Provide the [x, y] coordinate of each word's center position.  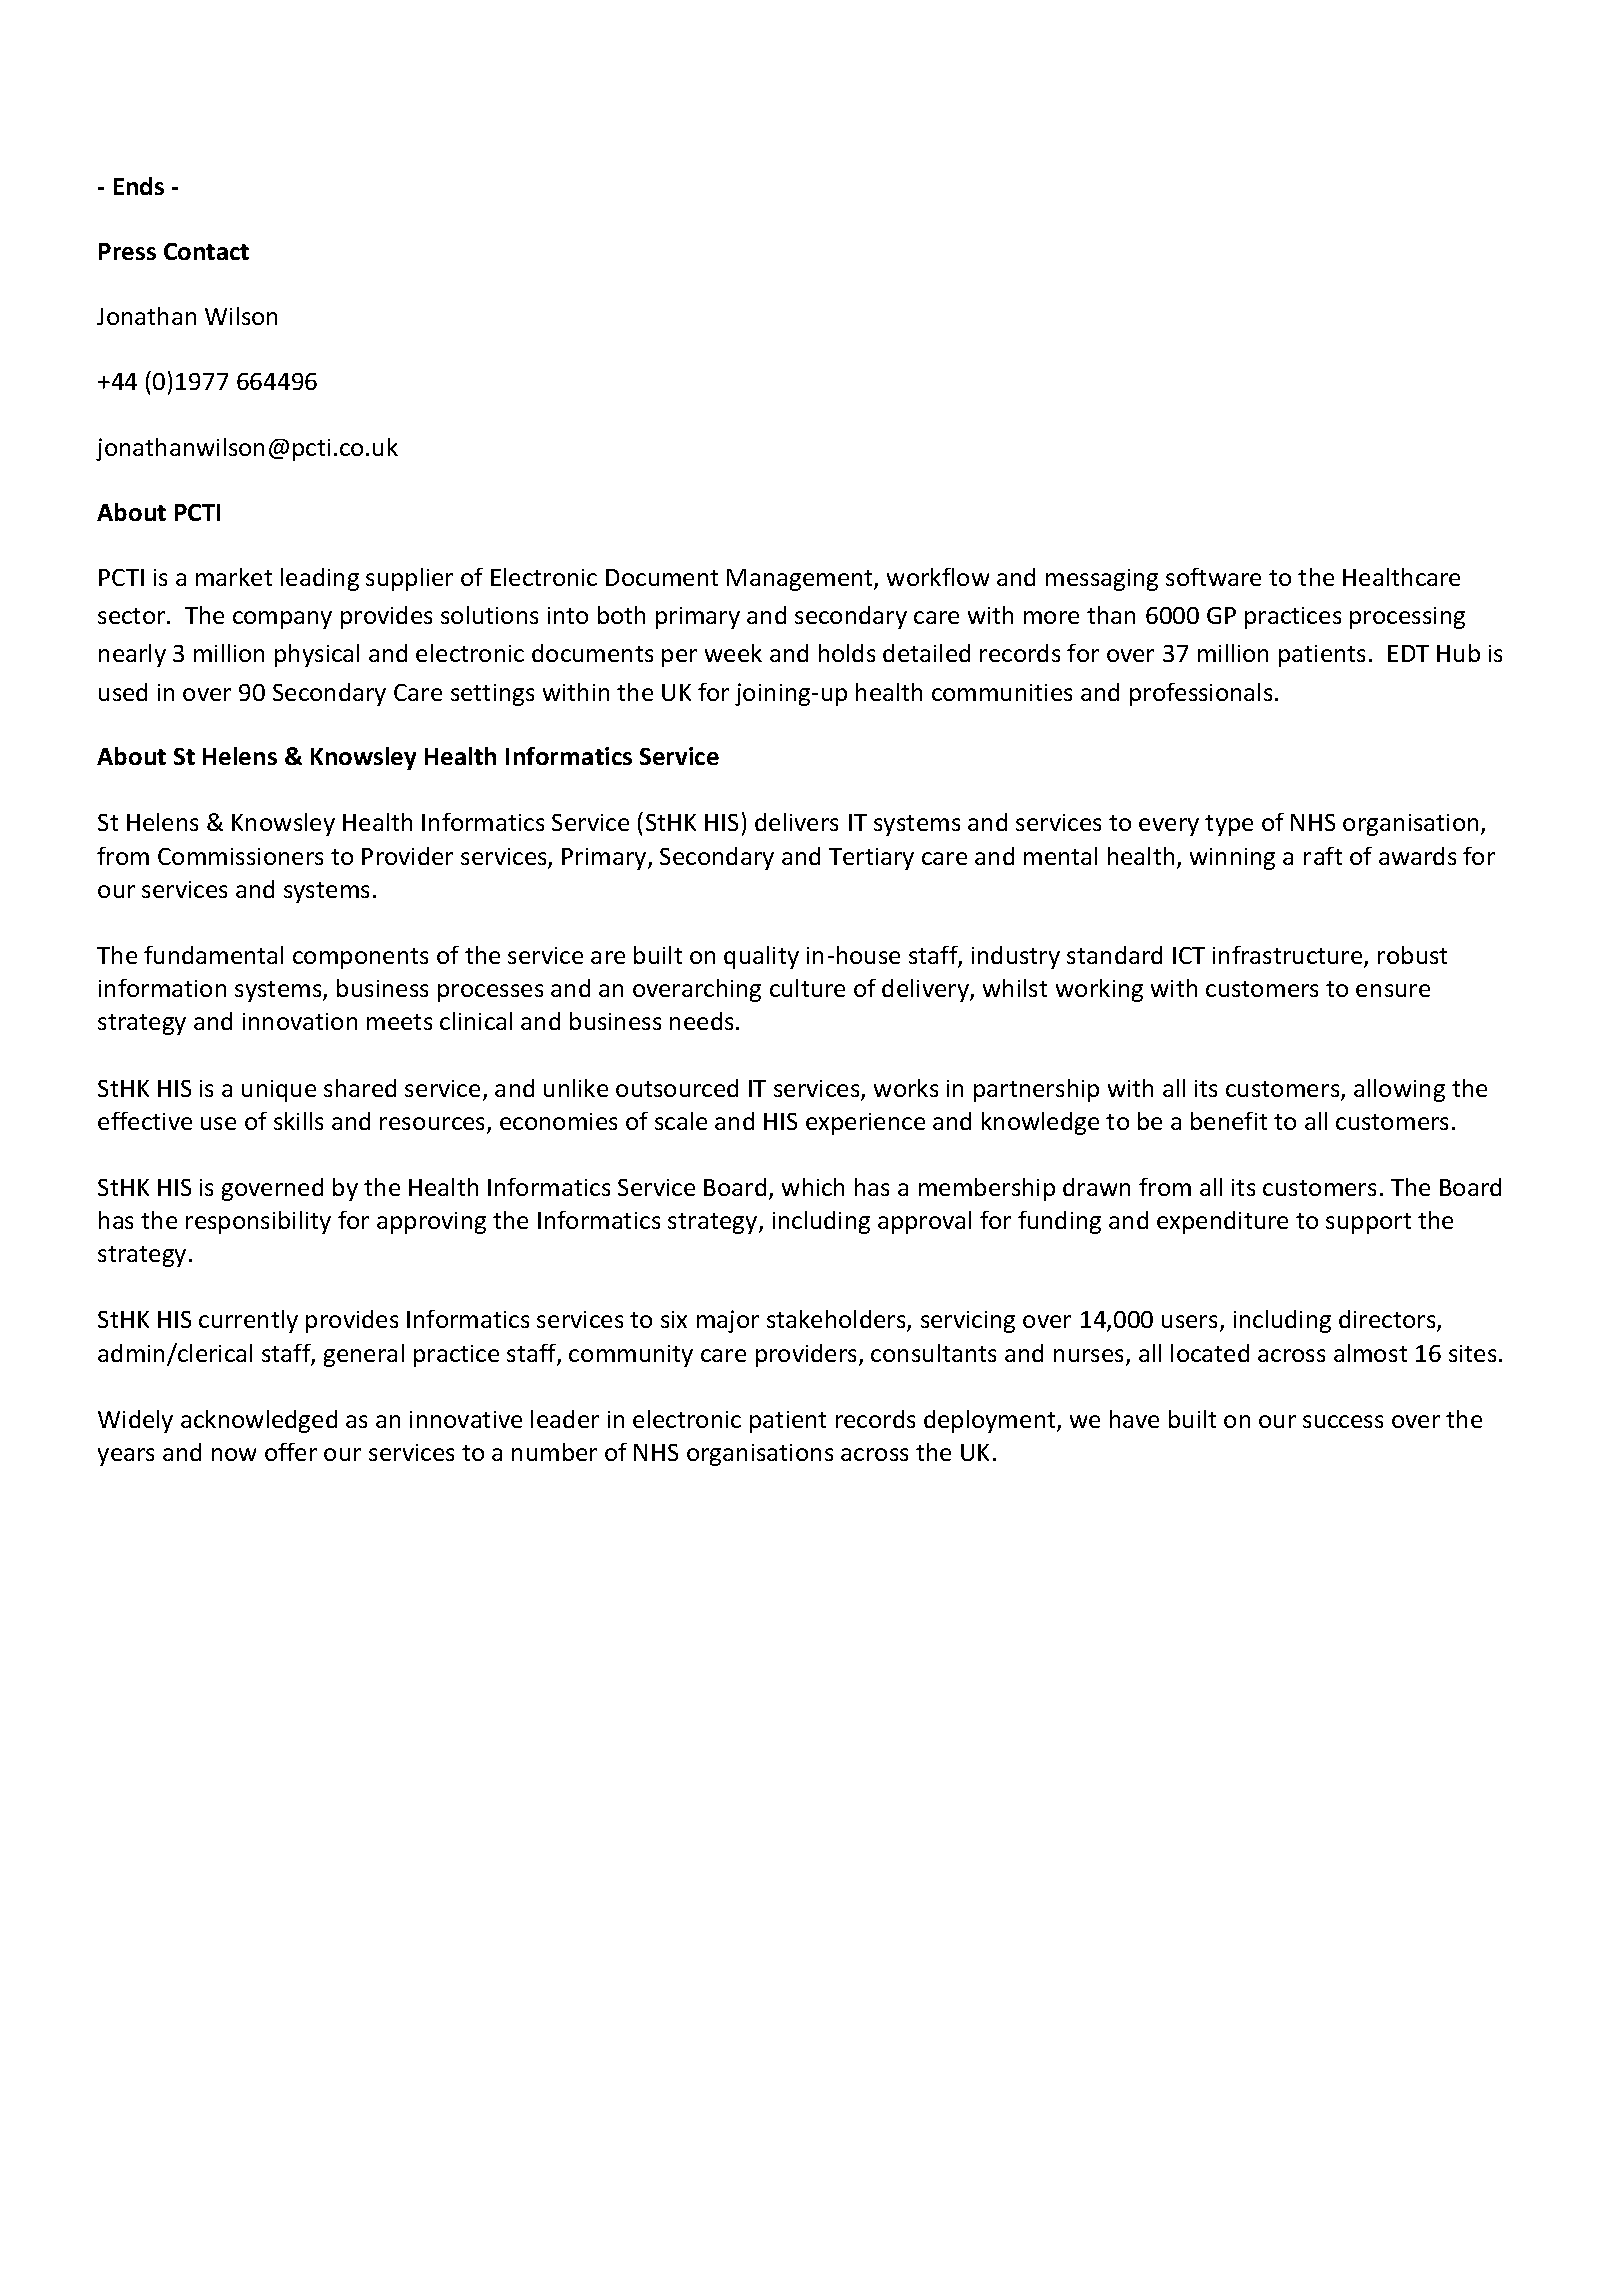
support [1368, 1223]
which [813, 1187]
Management [801, 580]
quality [761, 957]
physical [317, 655]
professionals [1201, 694]
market [234, 577]
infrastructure [1289, 956]
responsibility [258, 1222]
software [1213, 577]
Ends [139, 186]
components [360, 958]
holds [847, 653]
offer [291, 1452]
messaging [1102, 580]
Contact [206, 251]
